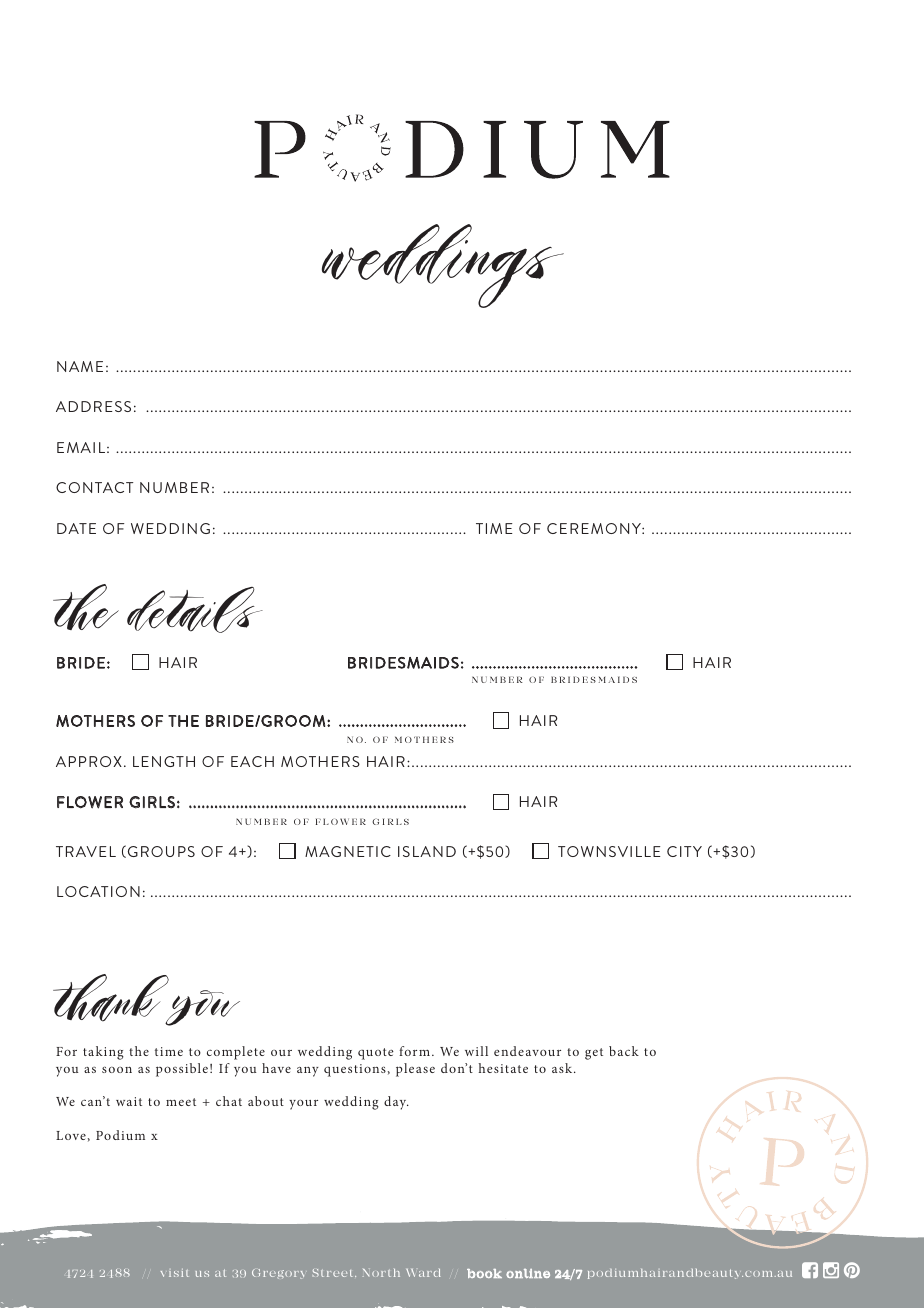 This screenshot has width=924, height=1308. Describe the element at coordinates (175, 1273) in the screenshot. I see `visit` at that location.
